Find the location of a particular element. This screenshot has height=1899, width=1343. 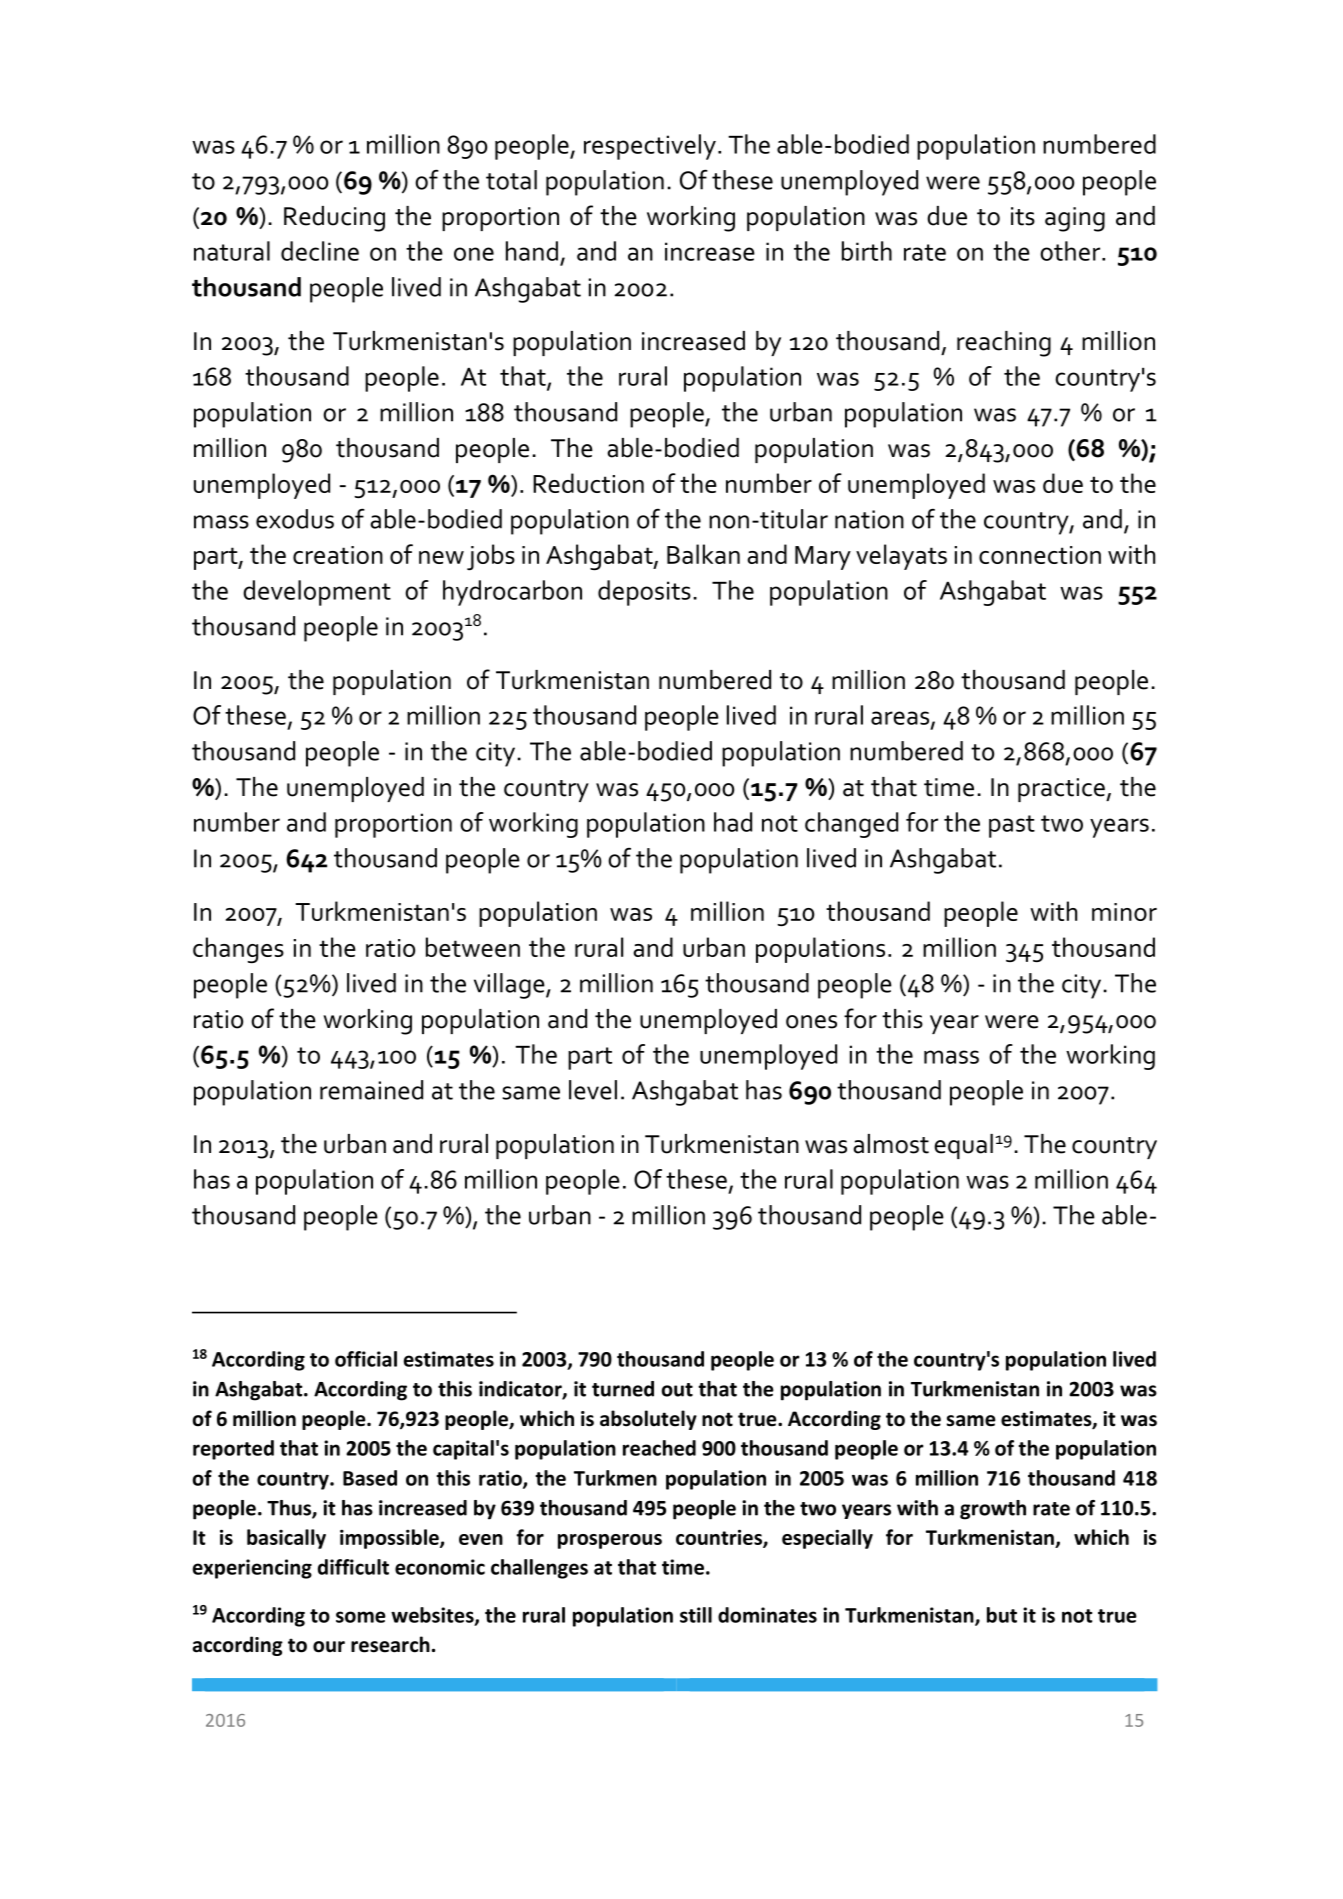

almost is located at coordinates (891, 1144).
